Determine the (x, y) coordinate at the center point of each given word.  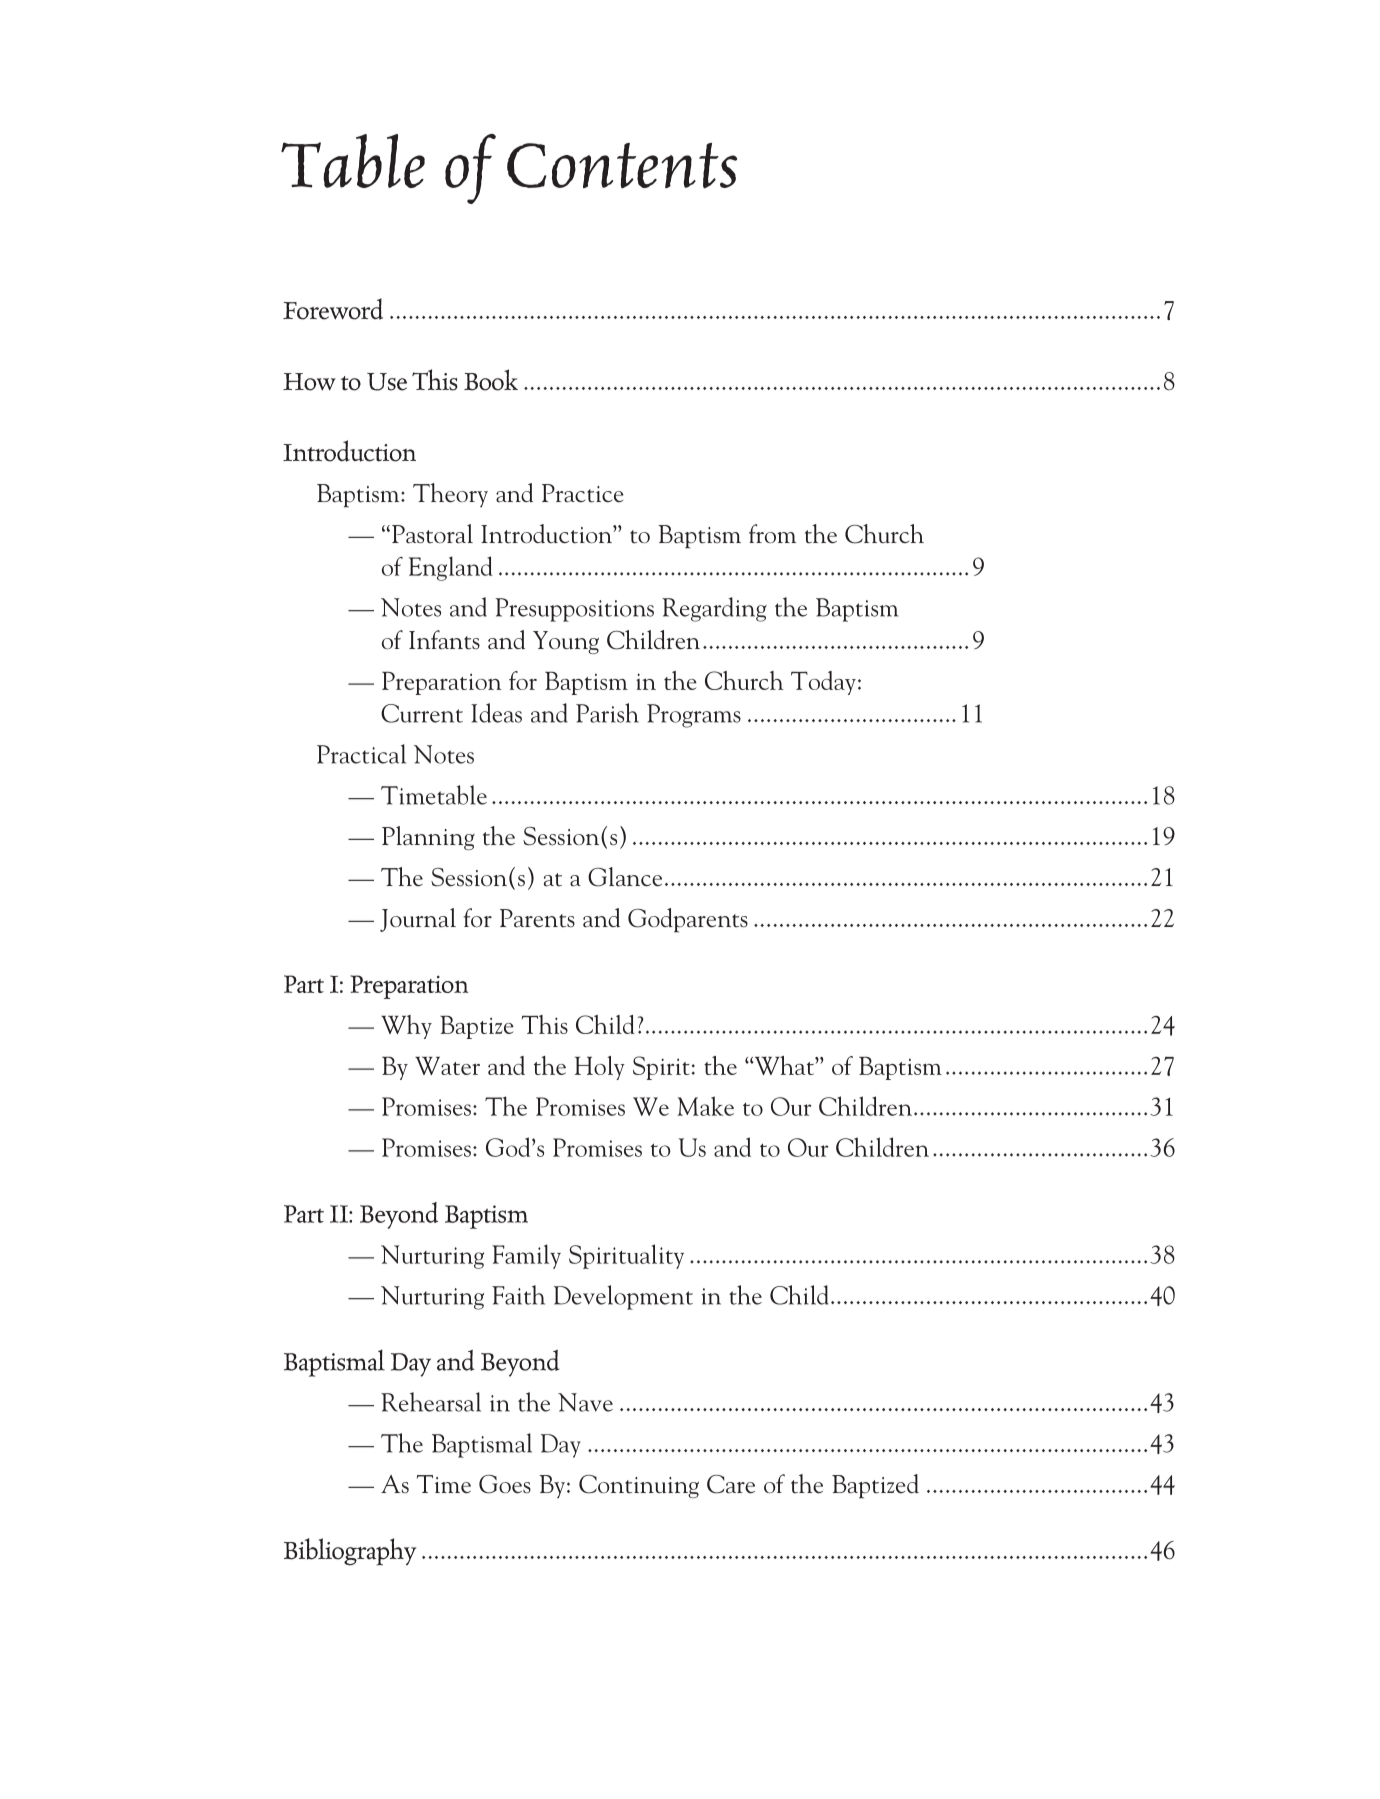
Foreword (333, 309)
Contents (622, 166)
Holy (600, 1068)
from (772, 534)
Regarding (714, 609)
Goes (505, 1484)
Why (406, 1027)
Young (566, 642)
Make (705, 1106)
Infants (444, 640)
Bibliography (350, 1552)
